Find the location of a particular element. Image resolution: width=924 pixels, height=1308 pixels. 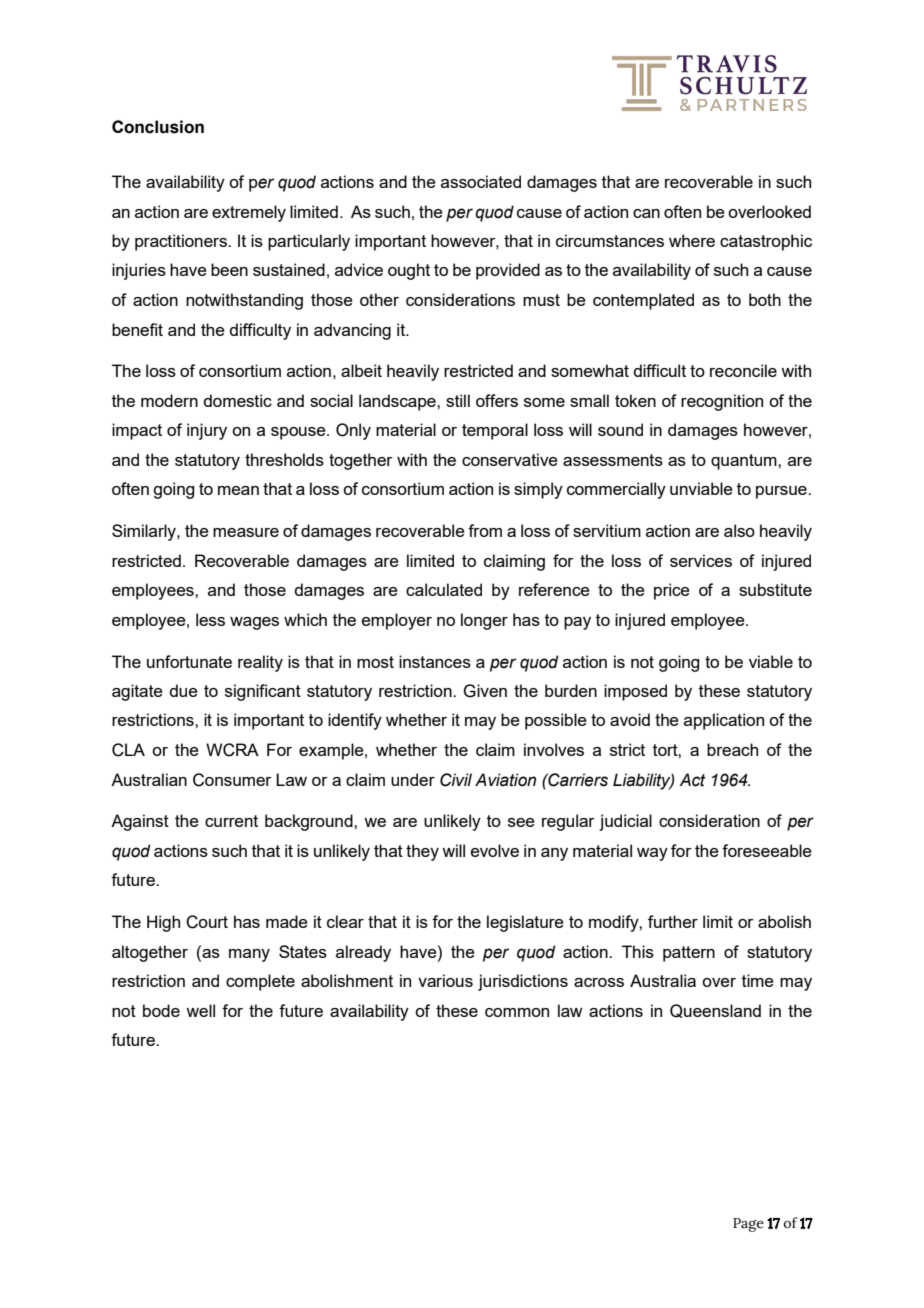

domestic is located at coordinates (237, 400).
